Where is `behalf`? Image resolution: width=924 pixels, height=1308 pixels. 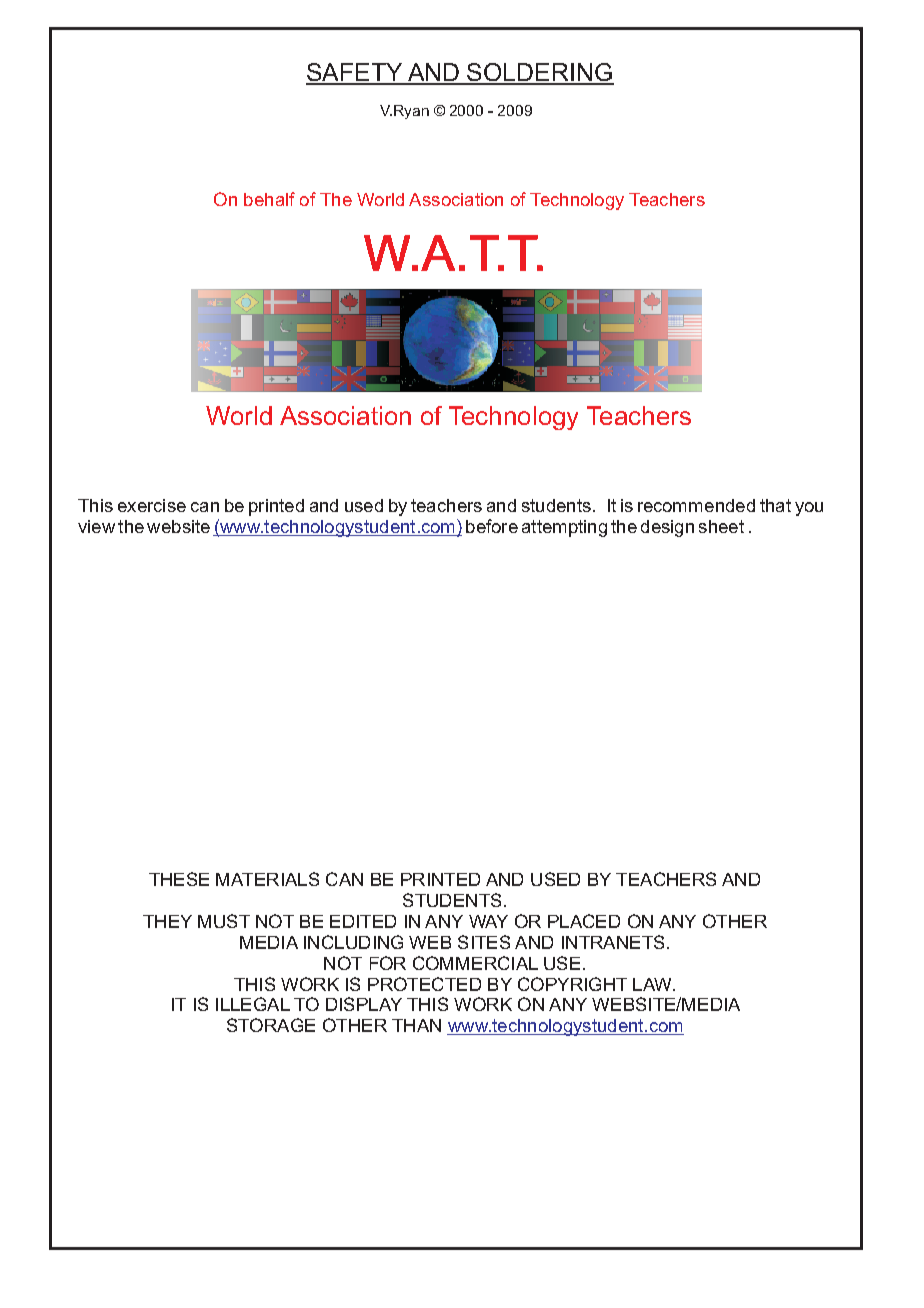 behalf is located at coordinates (269, 199).
